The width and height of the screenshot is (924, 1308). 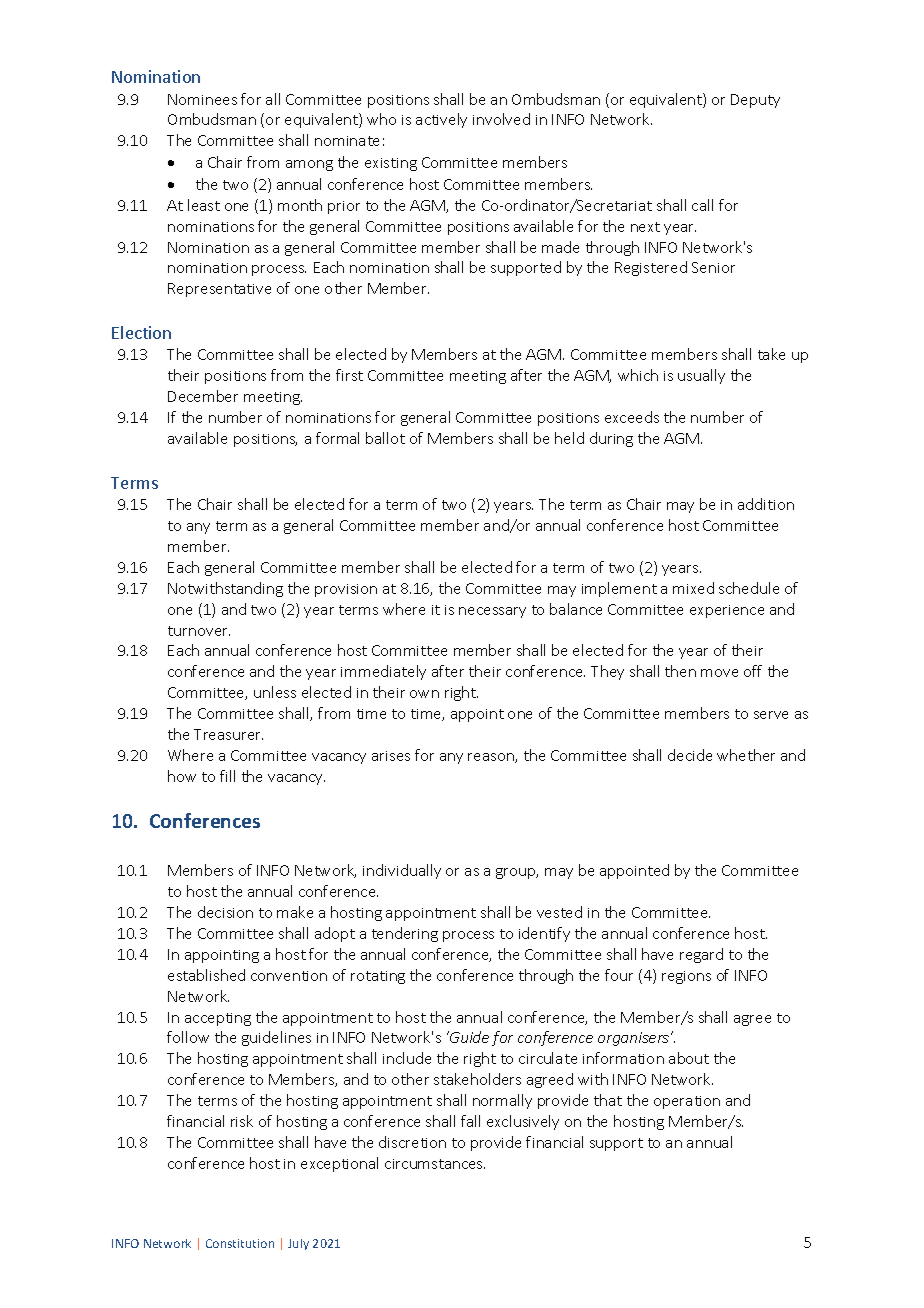 I want to click on Constitution, so click(x=240, y=1243).
